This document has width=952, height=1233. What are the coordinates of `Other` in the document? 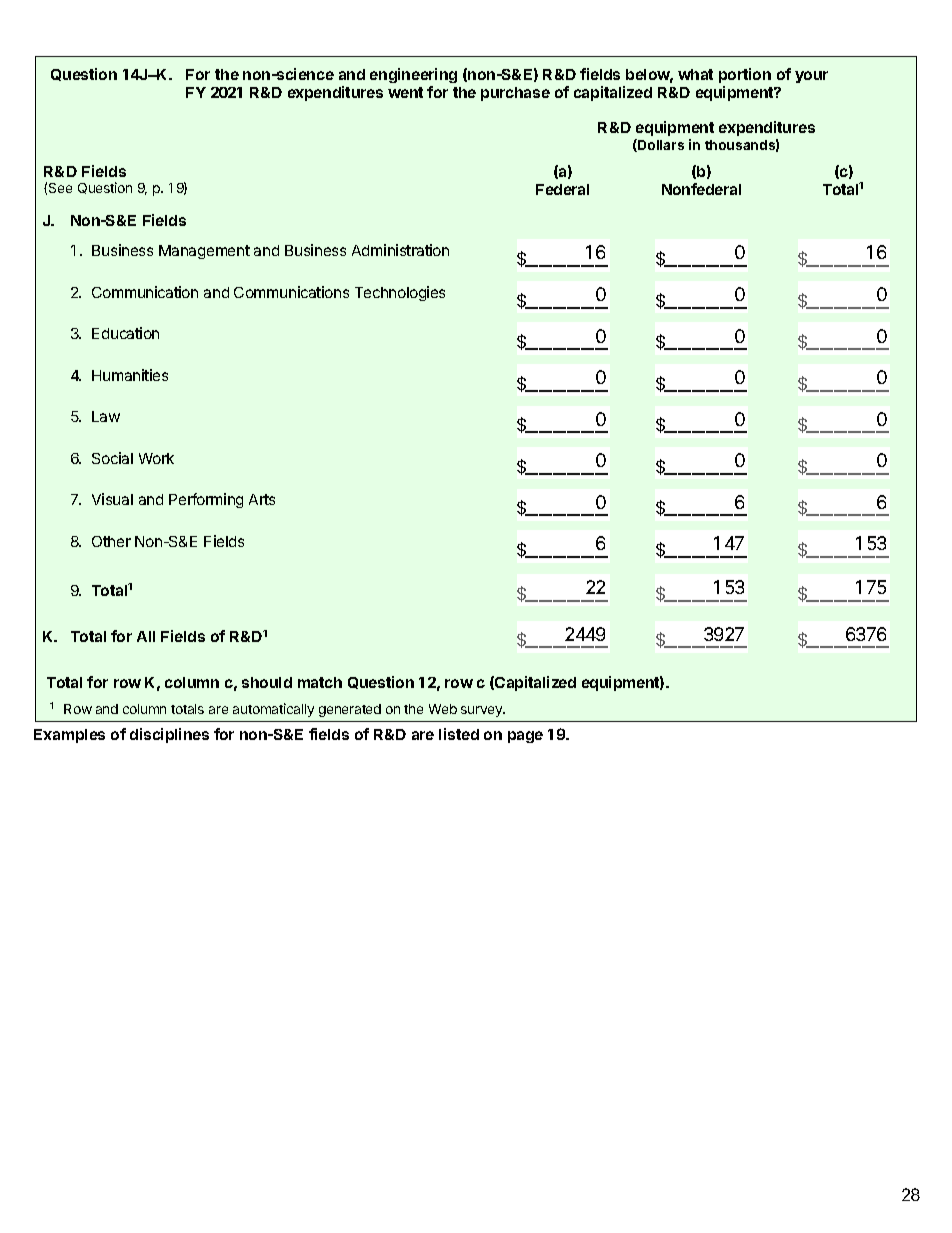 It's located at (111, 541).
